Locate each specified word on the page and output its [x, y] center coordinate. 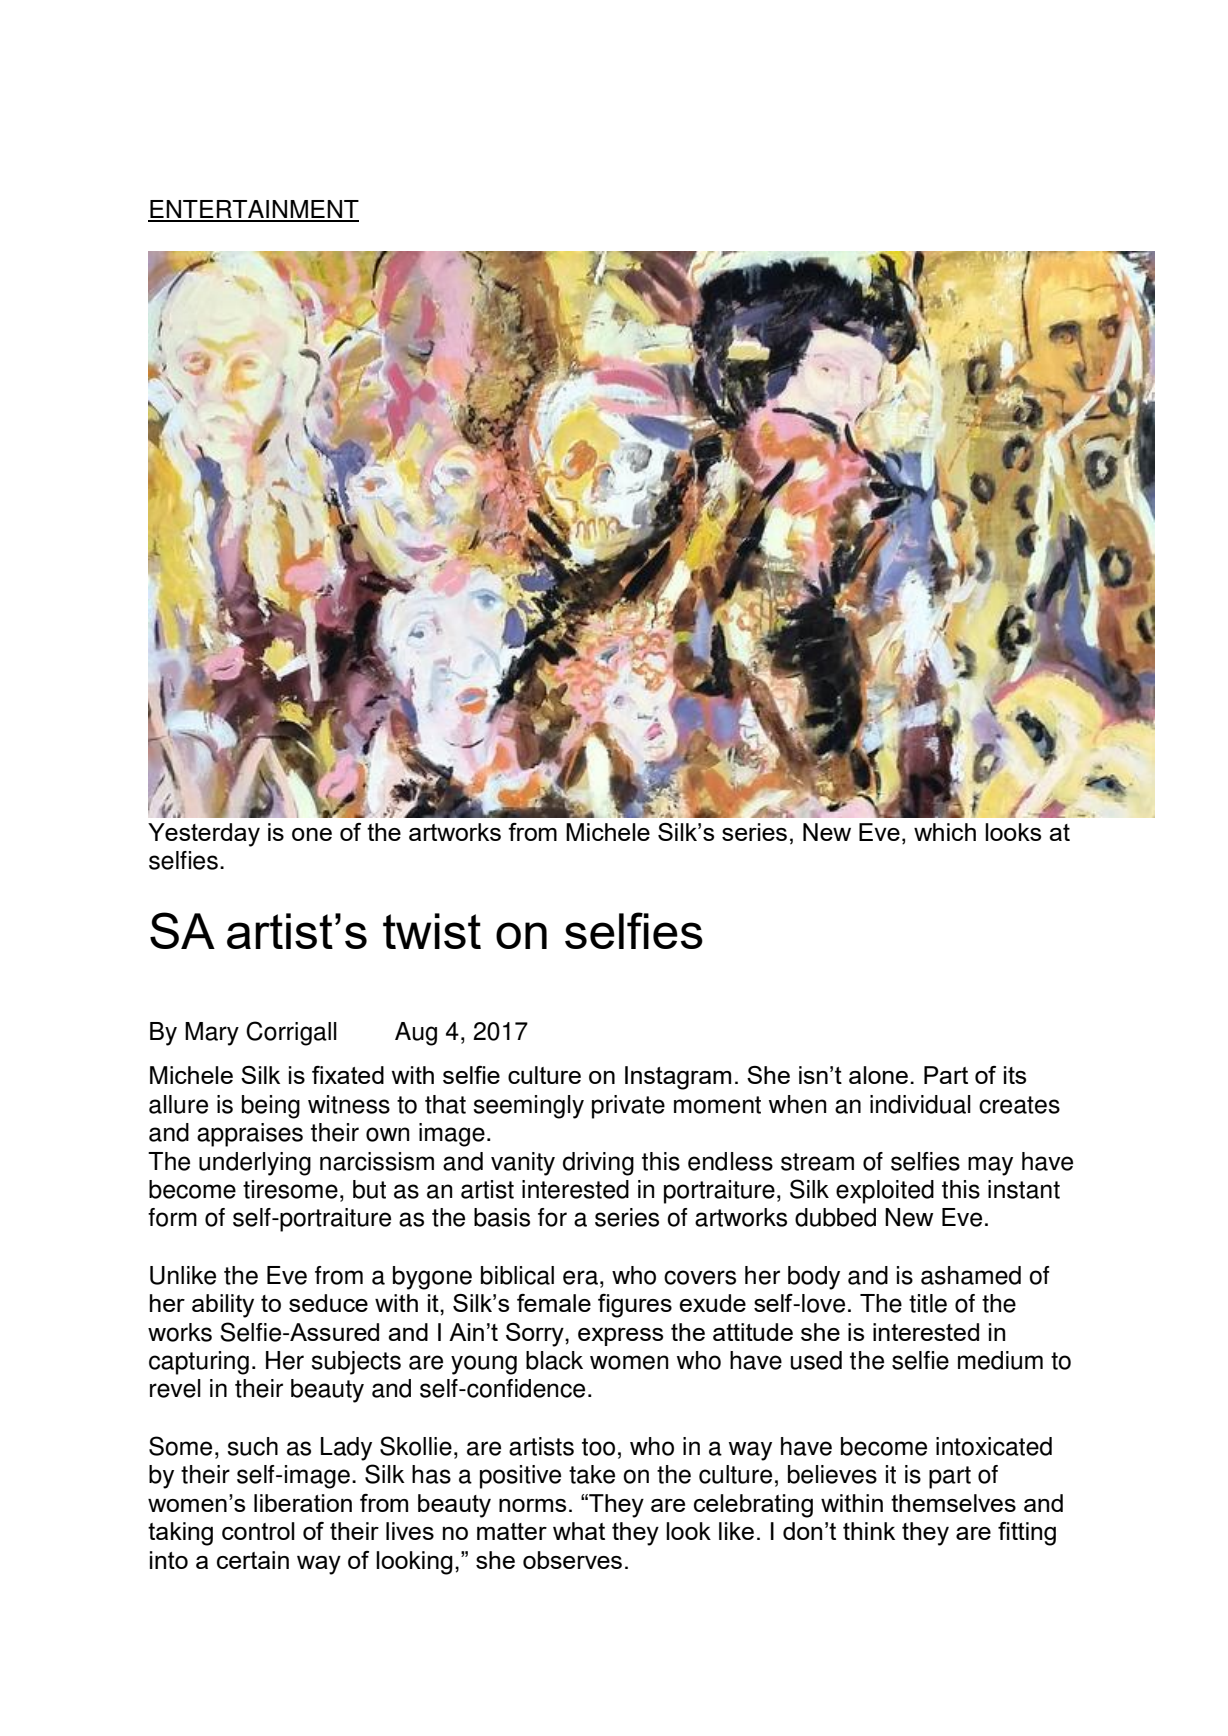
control [258, 1531]
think [869, 1531]
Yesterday [204, 835]
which [945, 832]
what [579, 1531]
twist [432, 931]
